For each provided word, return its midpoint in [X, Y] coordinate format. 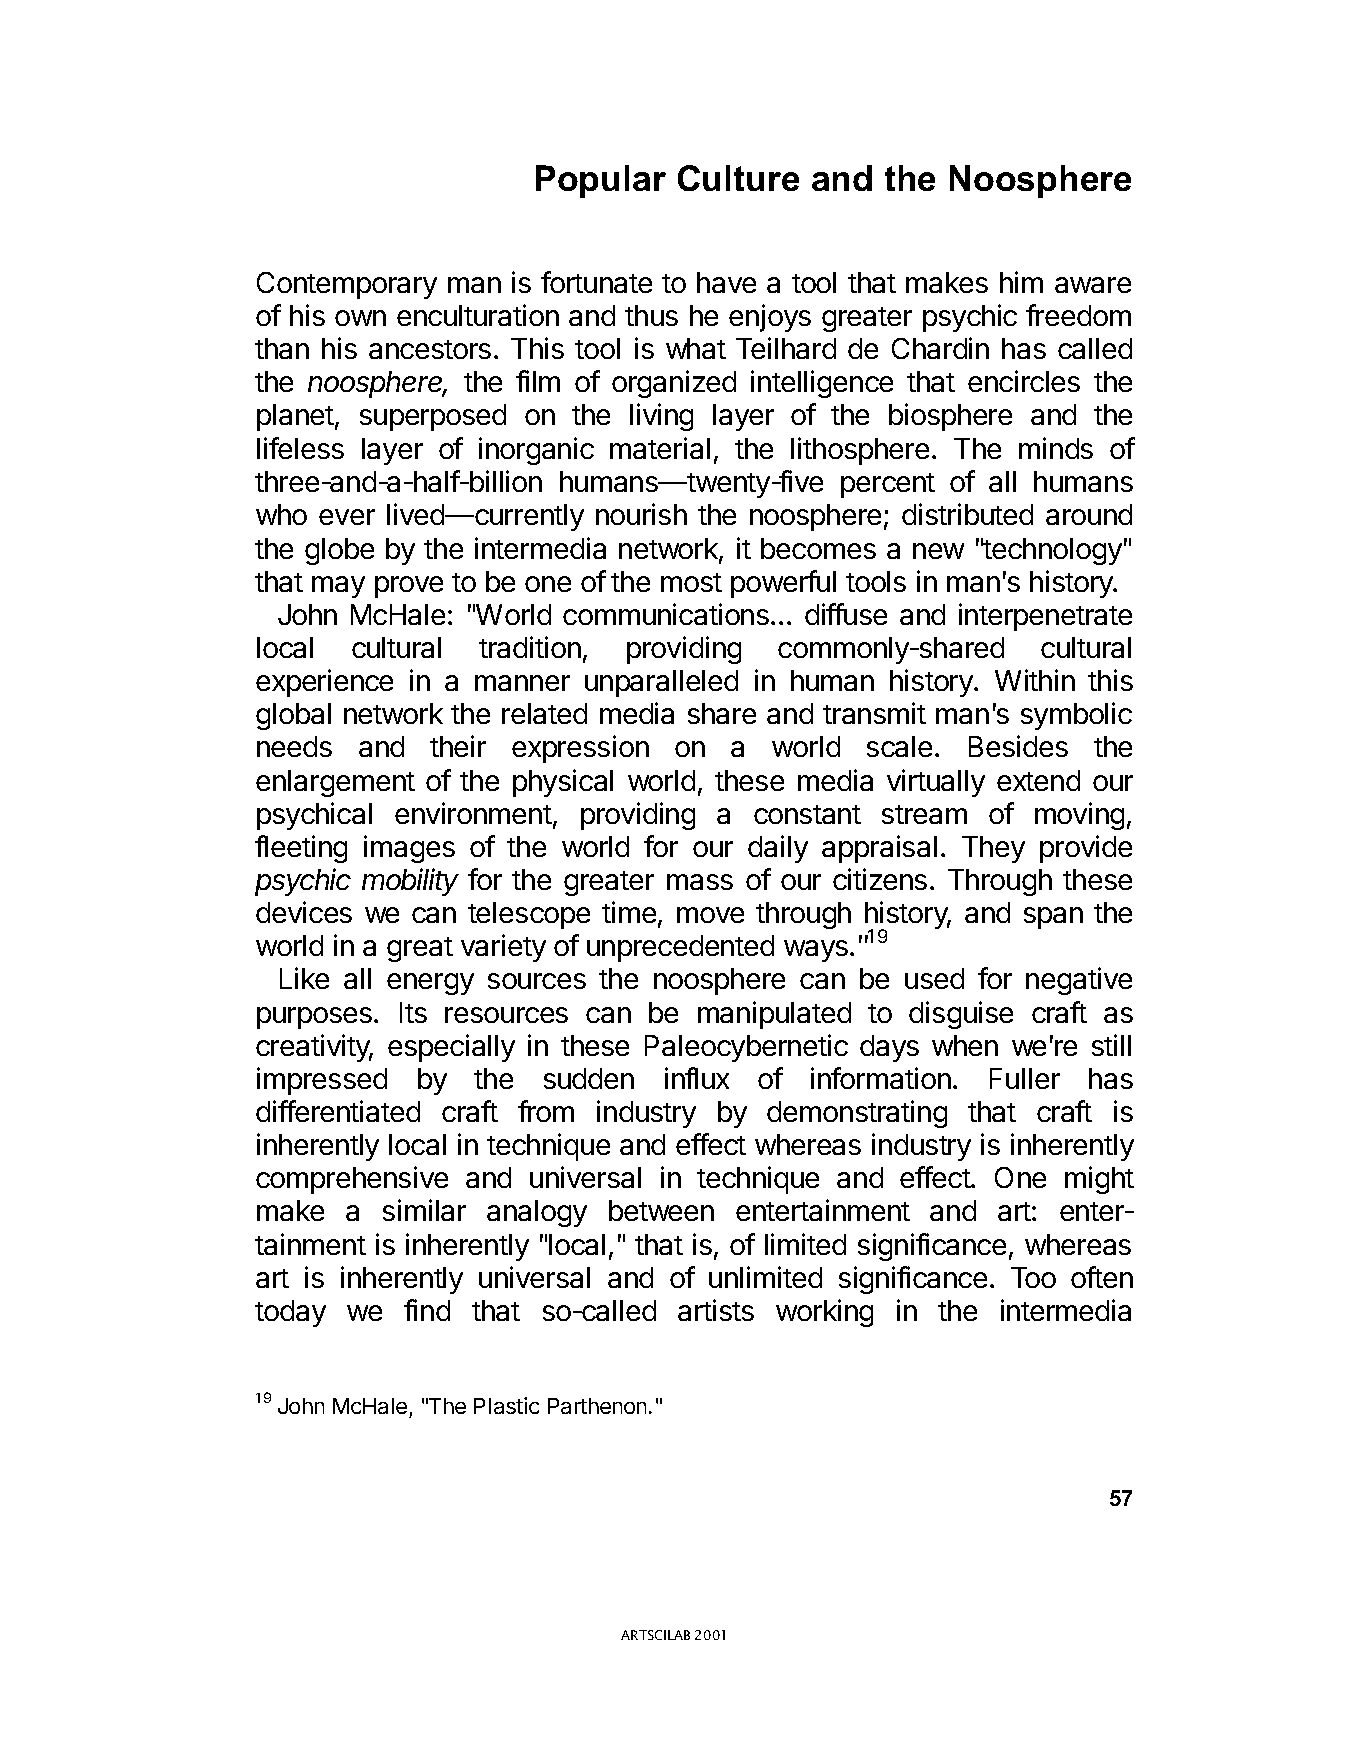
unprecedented [680, 948]
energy [430, 984]
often [1102, 1277]
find [427, 1310]
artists [716, 1310]
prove [409, 587]
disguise [961, 1015]
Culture [738, 178]
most [691, 582]
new [938, 551]
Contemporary [347, 285]
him [1021, 282]
